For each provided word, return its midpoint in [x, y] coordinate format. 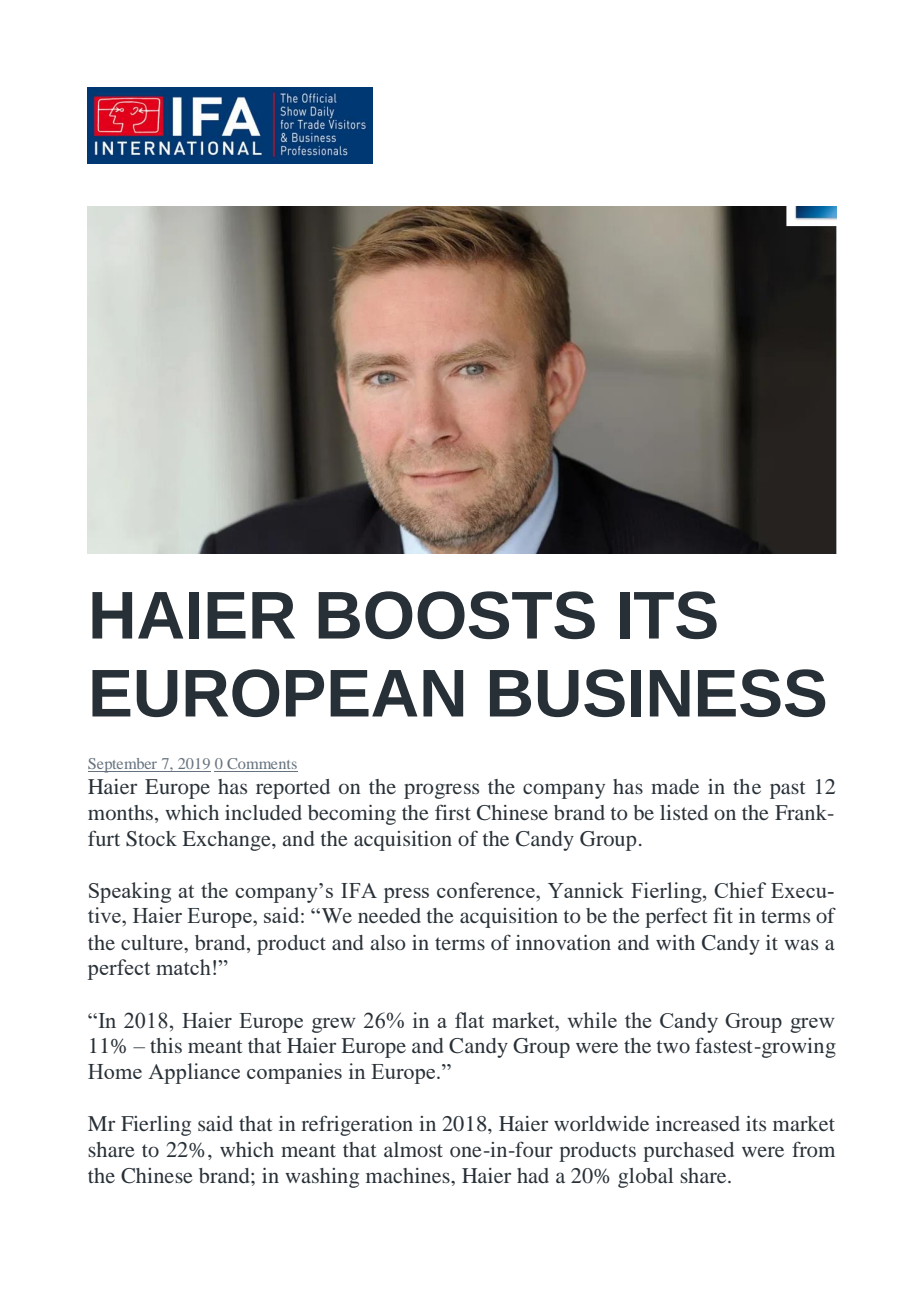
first [453, 812]
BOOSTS [456, 615]
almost [413, 1149]
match [183, 967]
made [675, 786]
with [675, 942]
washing [322, 1178]
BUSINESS [658, 693]
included [263, 812]
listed [684, 812]
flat [469, 1020]
